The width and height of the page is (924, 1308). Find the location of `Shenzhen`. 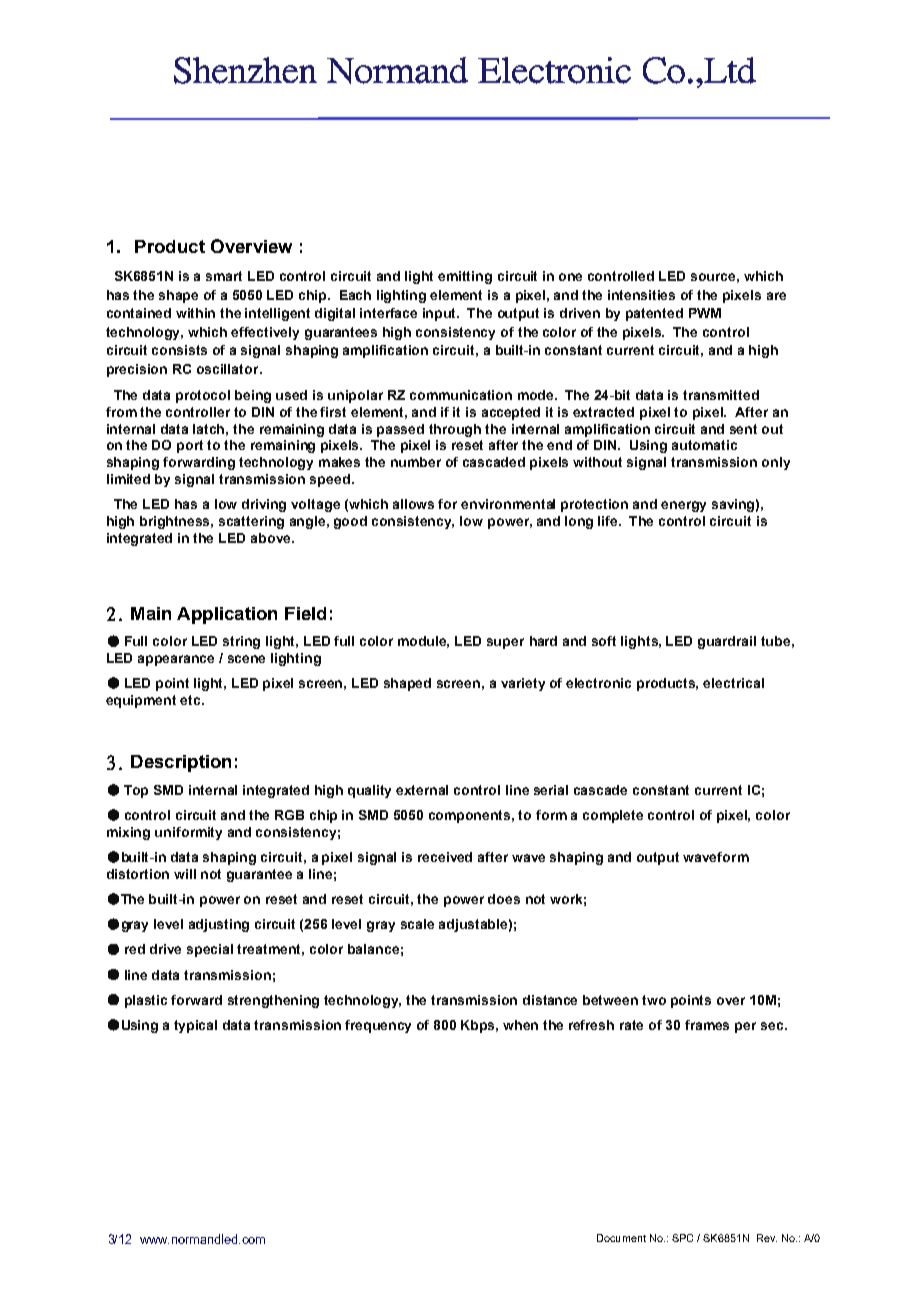

Shenzhen is located at coordinates (245, 70).
